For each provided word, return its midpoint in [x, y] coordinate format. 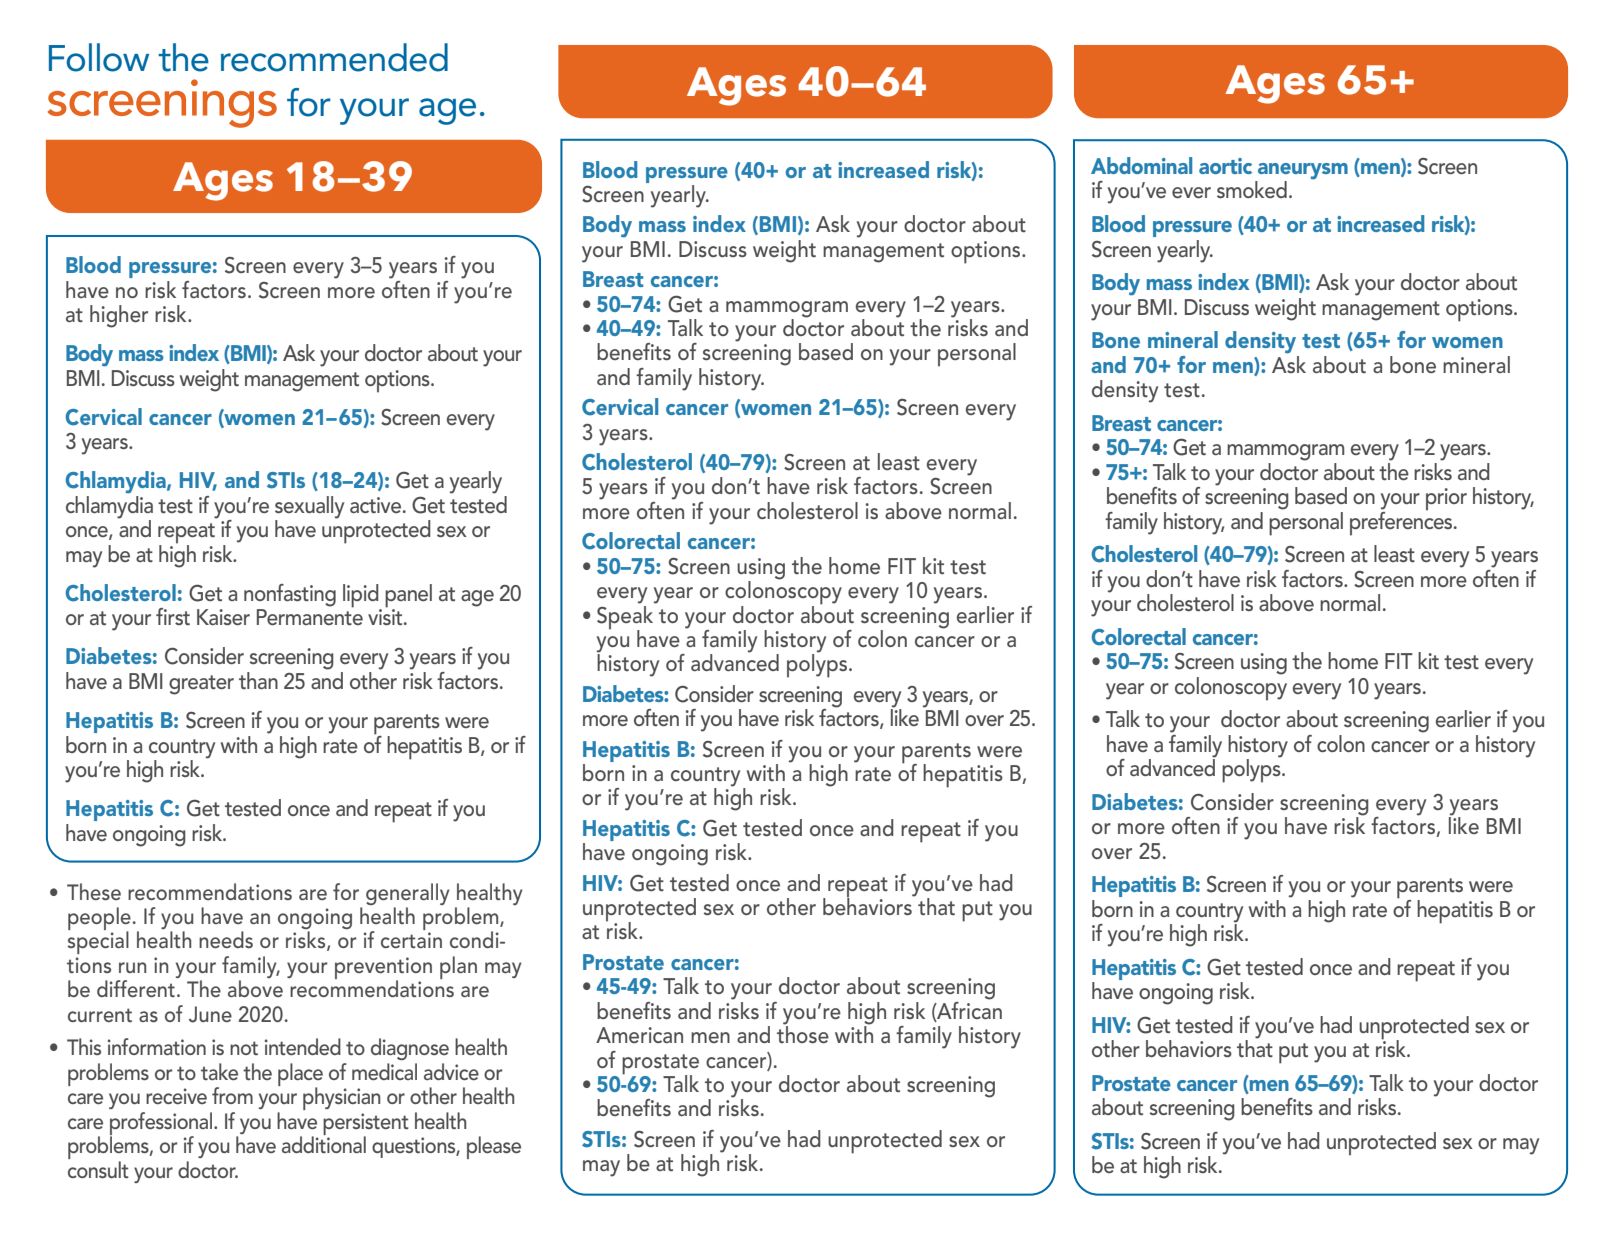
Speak [626, 617]
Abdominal [1141, 165]
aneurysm [1302, 172]
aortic [1225, 166]
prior [1446, 499]
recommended [334, 57]
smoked [1252, 189]
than [258, 680]
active [377, 505]
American [639, 1035]
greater [201, 685]
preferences [1402, 522]
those [803, 1033]
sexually [309, 508]
